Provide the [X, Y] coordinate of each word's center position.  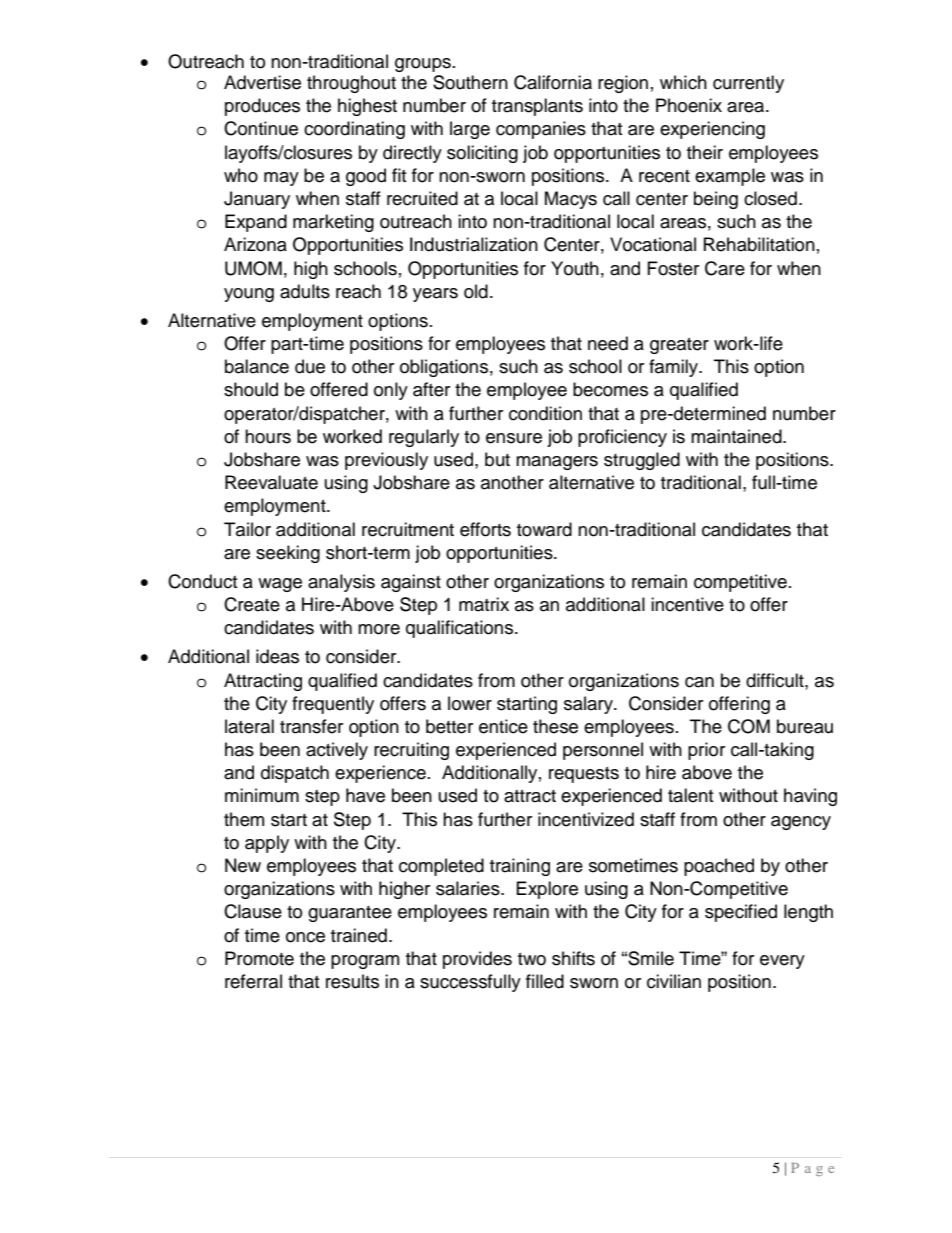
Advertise [262, 82]
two [532, 959]
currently [748, 84]
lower [470, 703]
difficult [776, 680]
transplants [537, 107]
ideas [277, 656]
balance [257, 366]
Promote [259, 958]
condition [545, 413]
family [675, 368]
